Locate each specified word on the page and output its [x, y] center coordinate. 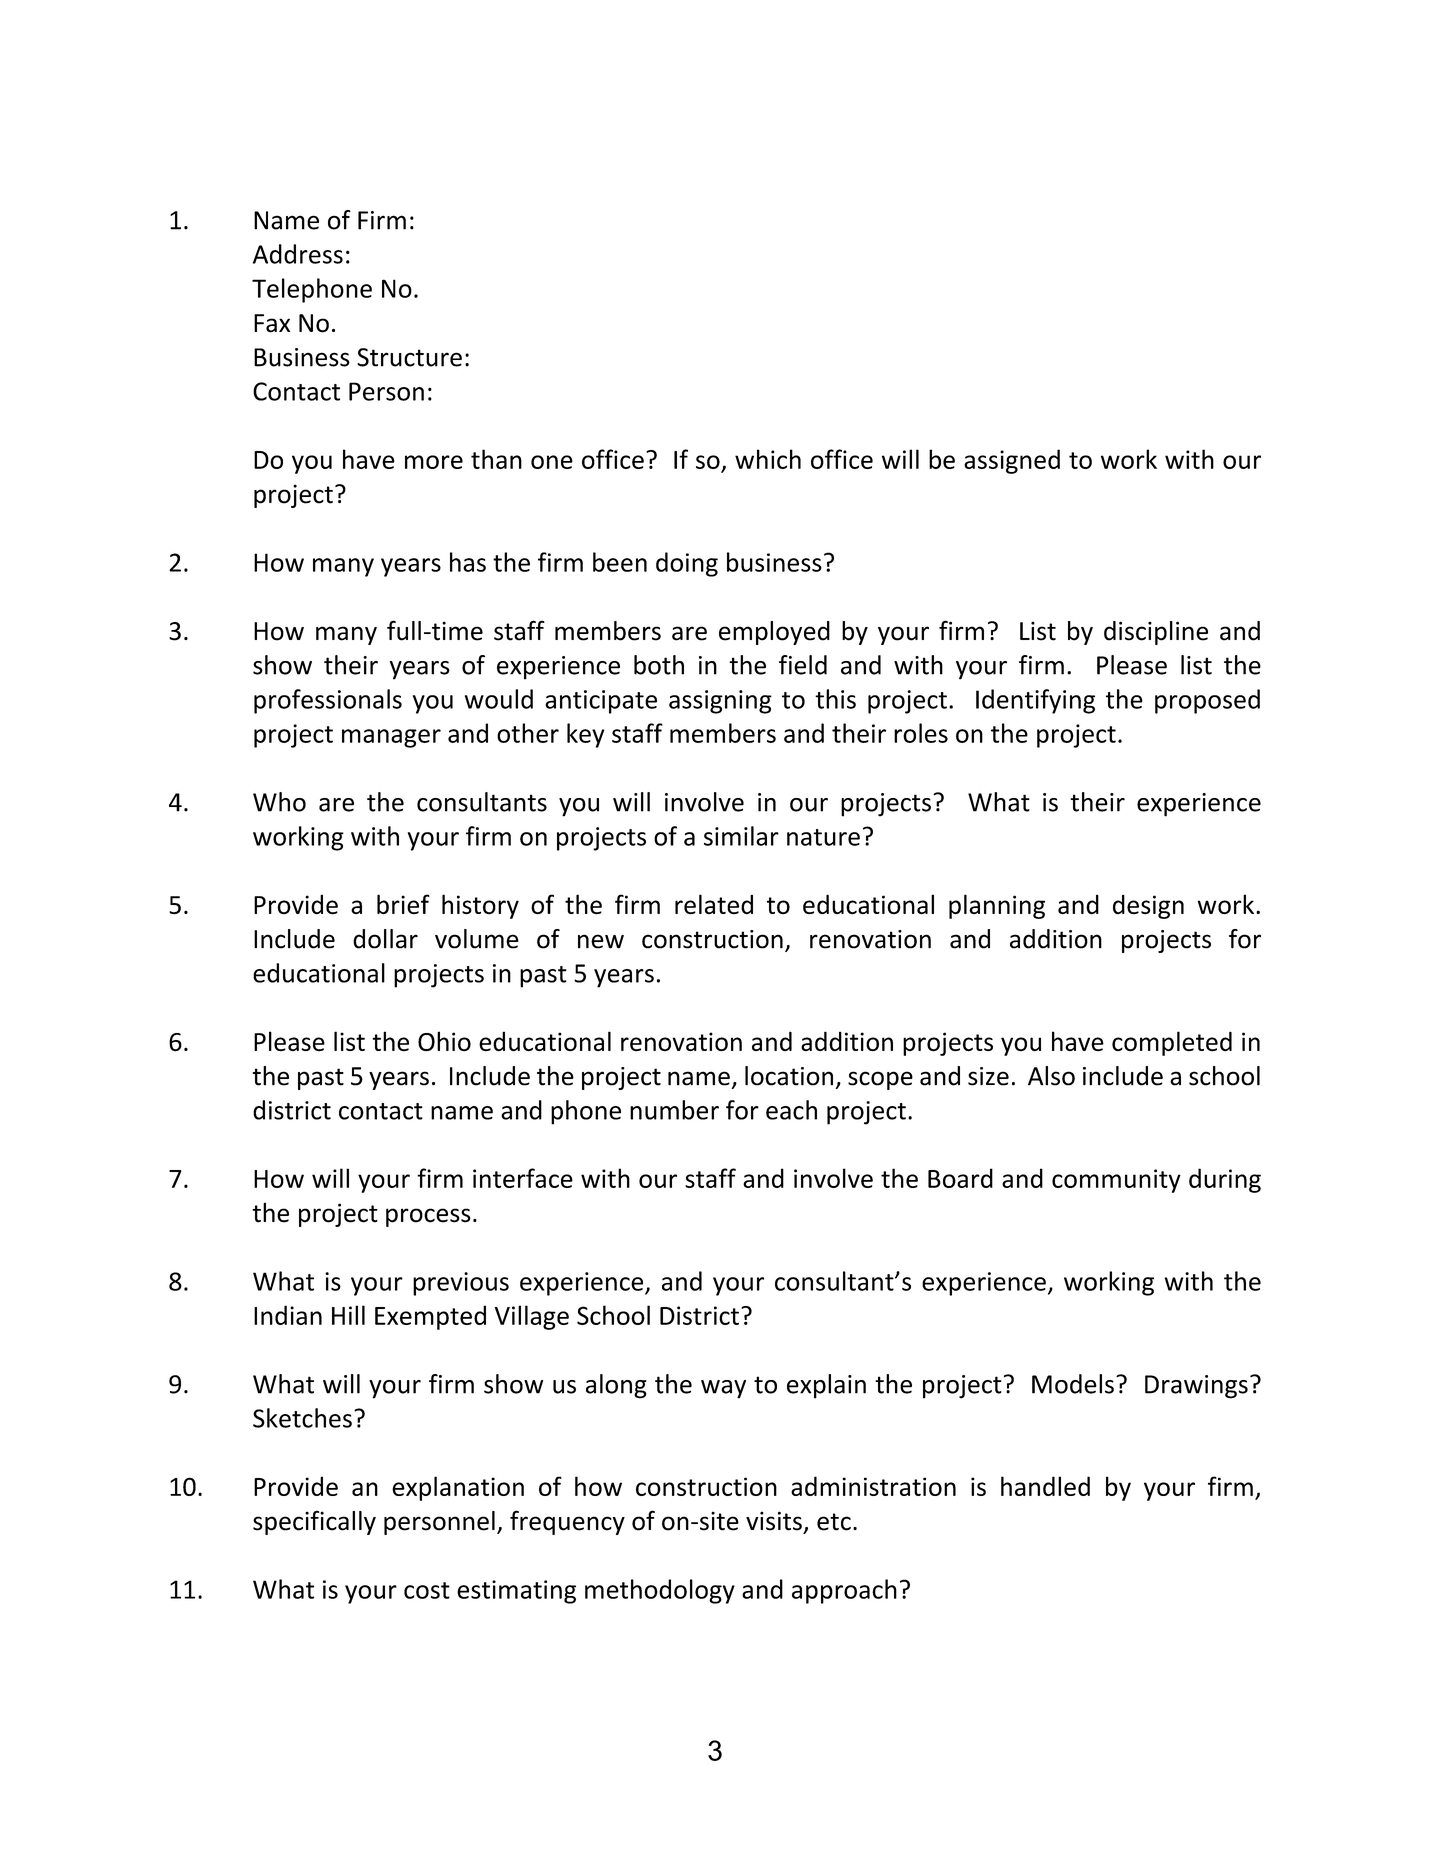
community [1116, 1181]
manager [391, 738]
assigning [720, 702]
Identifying [1035, 701]
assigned [1012, 461]
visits [774, 1521]
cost [427, 1590]
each [791, 1110]
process [428, 1217]
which [768, 459]
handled [1045, 1486]
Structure [409, 357]
